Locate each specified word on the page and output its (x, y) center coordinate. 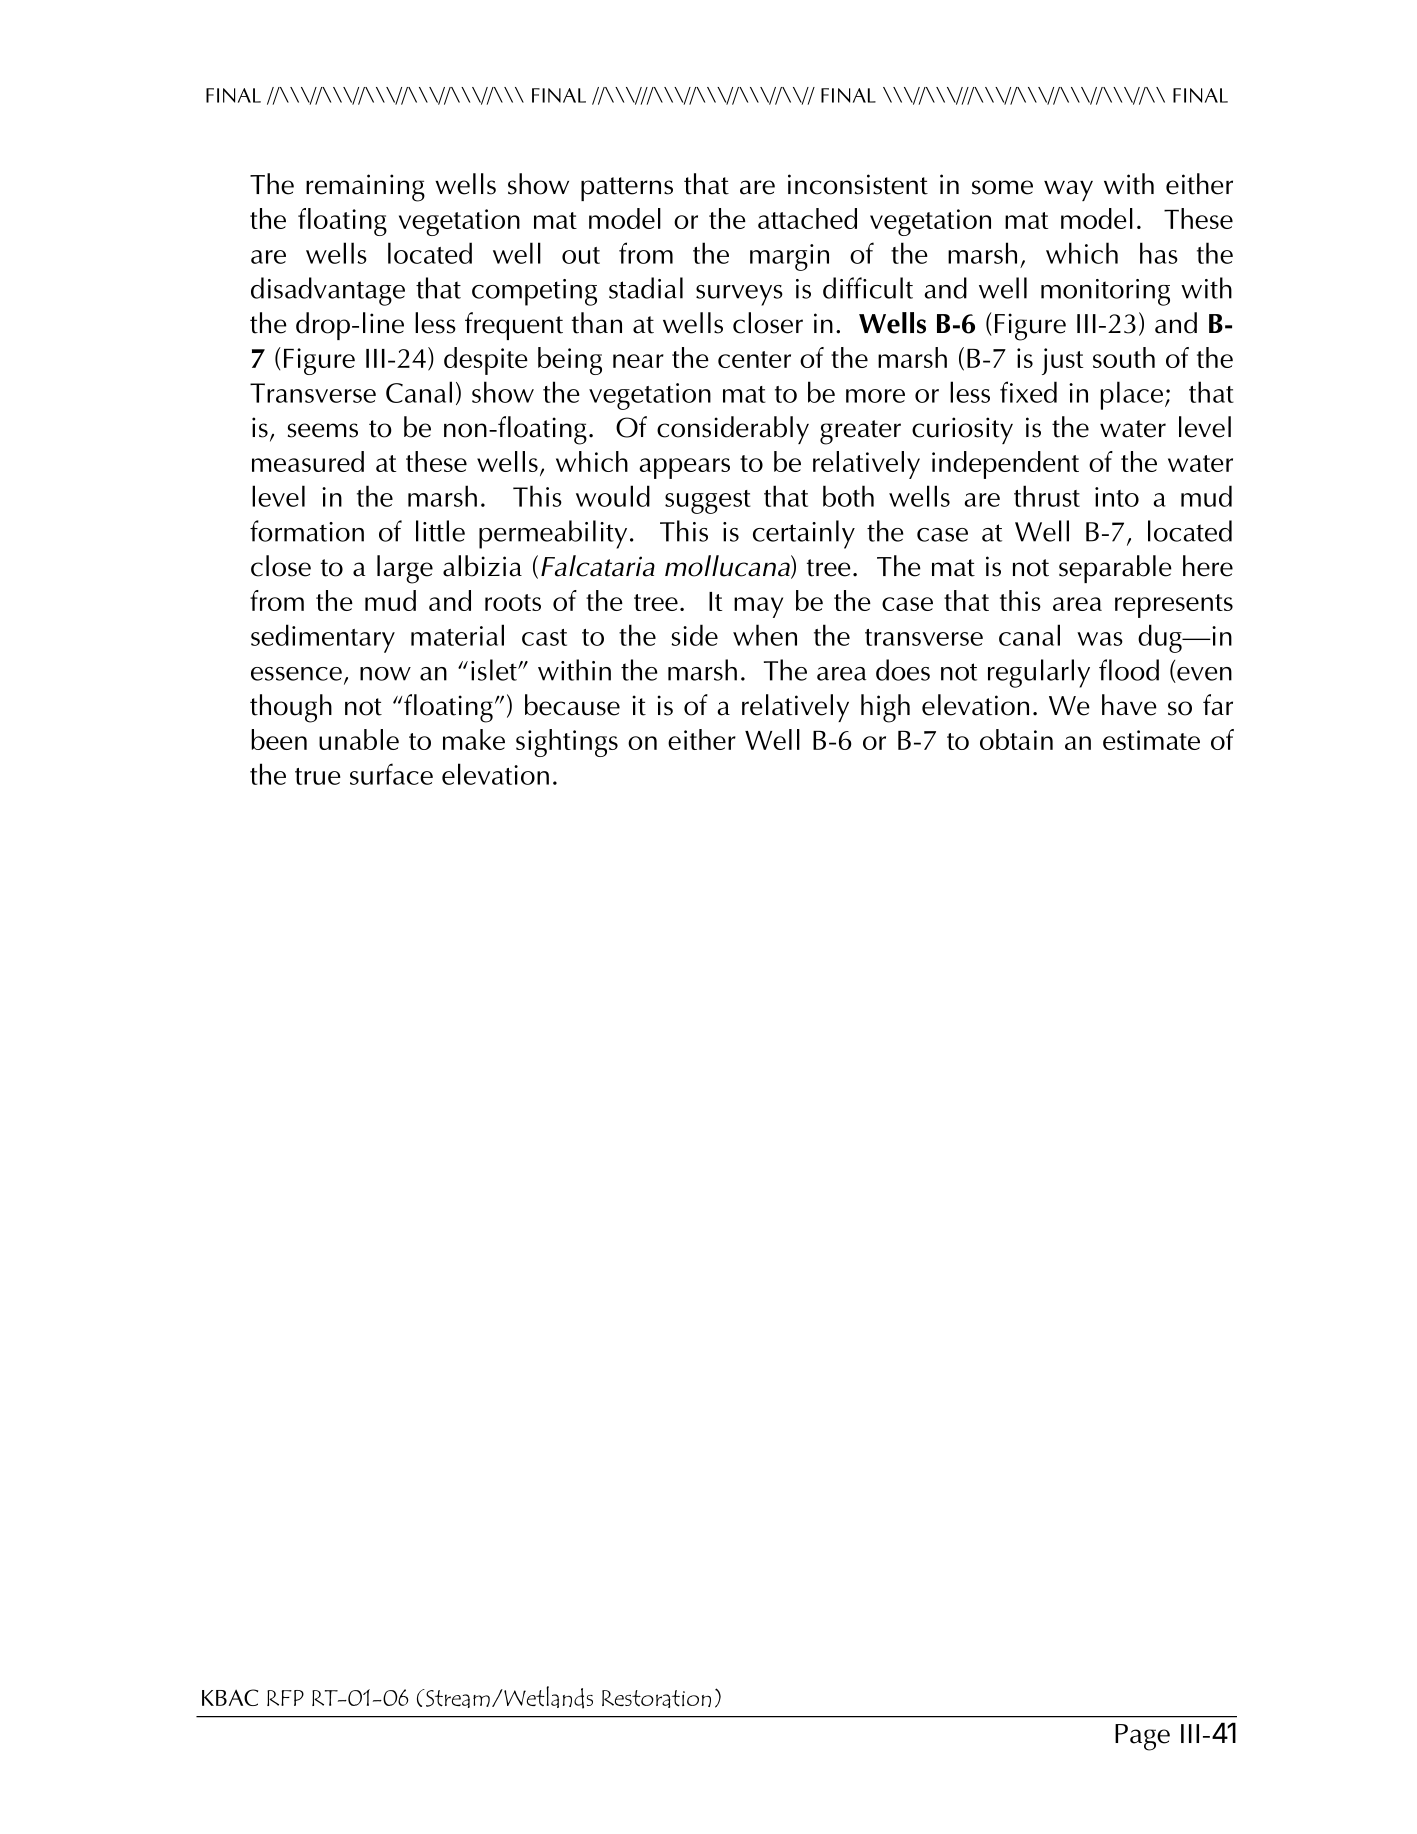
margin (789, 257)
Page (1142, 1737)
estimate (1151, 740)
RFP (285, 1698)
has (1159, 253)
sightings (567, 743)
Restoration (656, 1699)
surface (391, 774)
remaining (365, 188)
